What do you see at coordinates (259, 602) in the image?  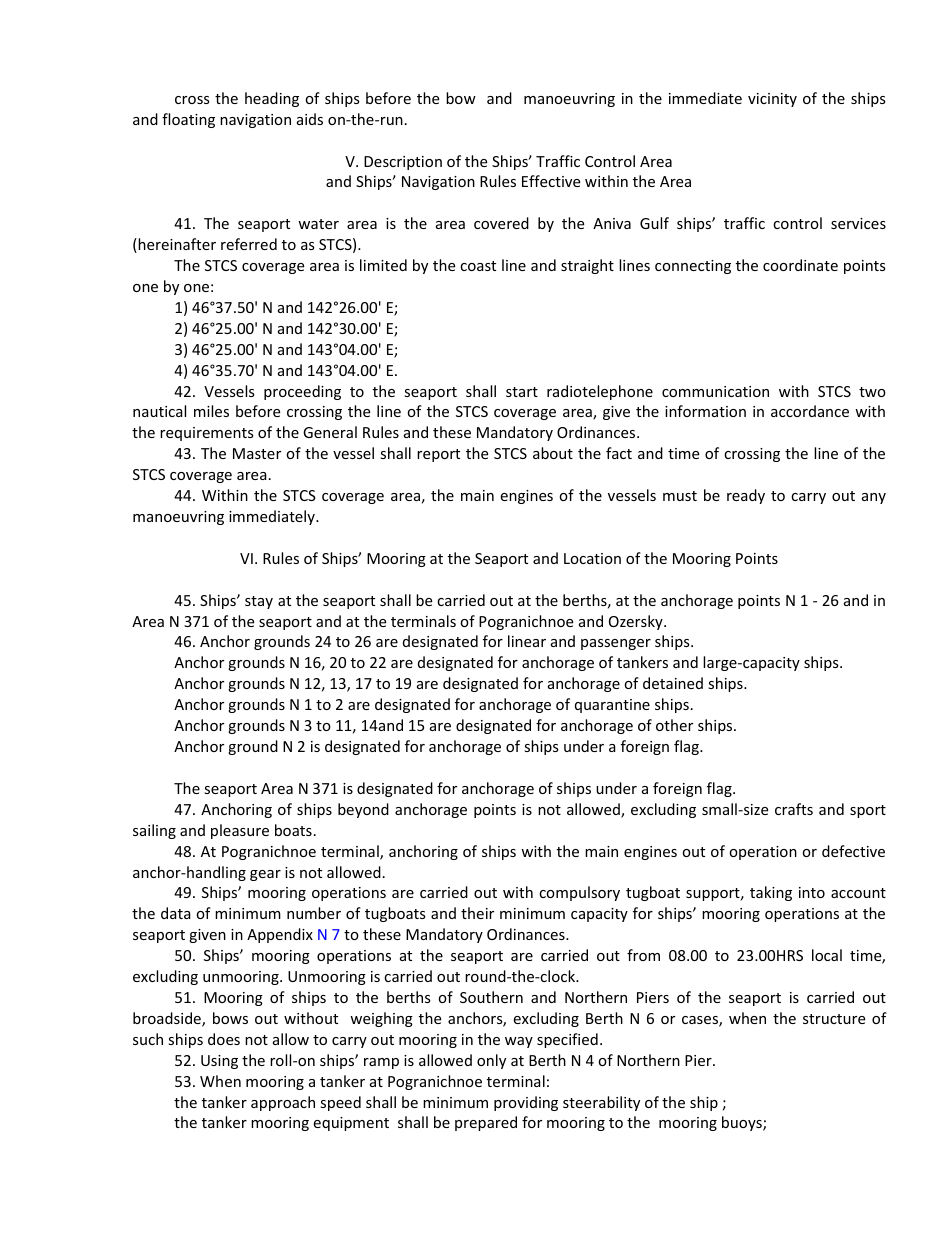 I see `stay` at bounding box center [259, 602].
